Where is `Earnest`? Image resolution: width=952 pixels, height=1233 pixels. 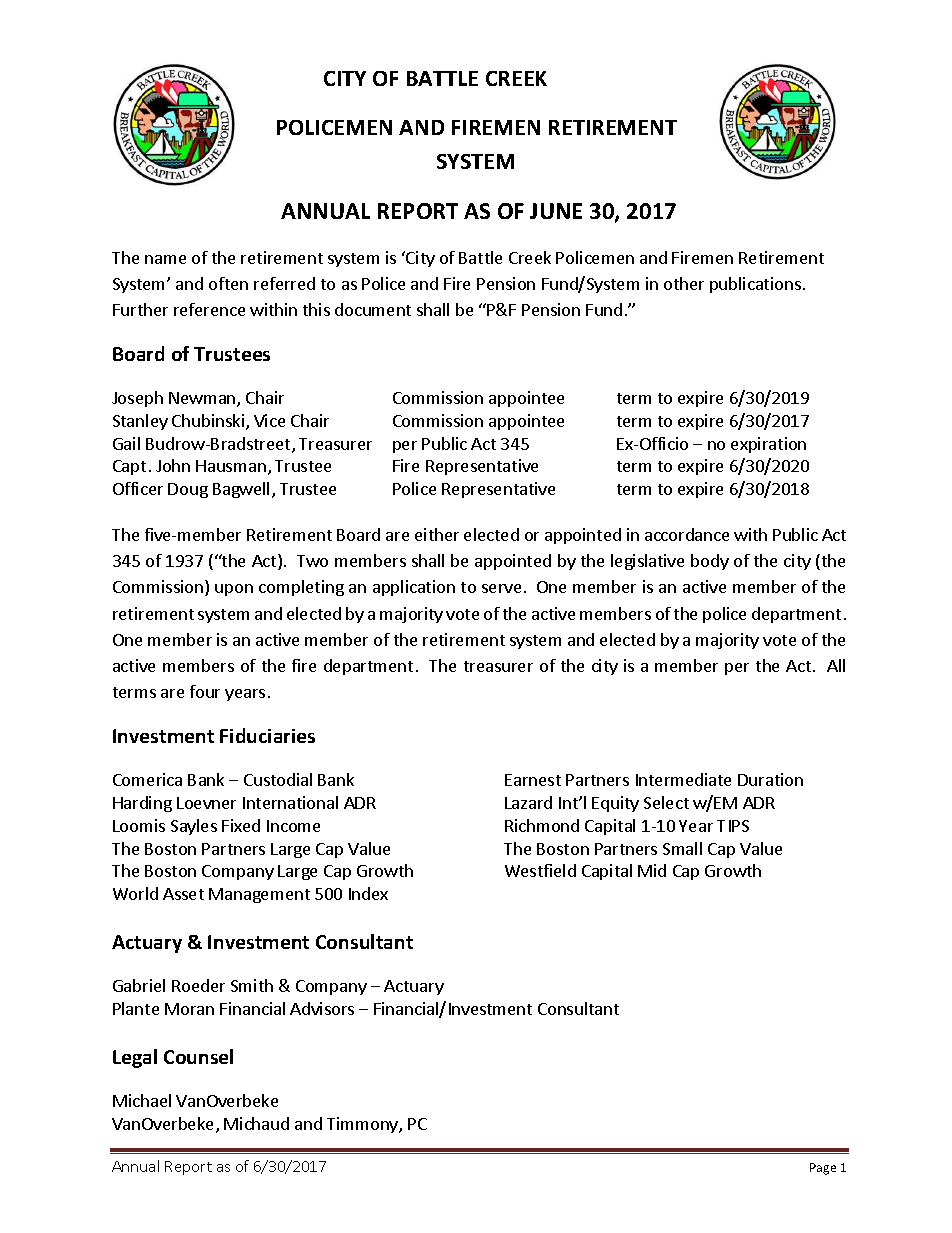 Earnest is located at coordinates (533, 780).
